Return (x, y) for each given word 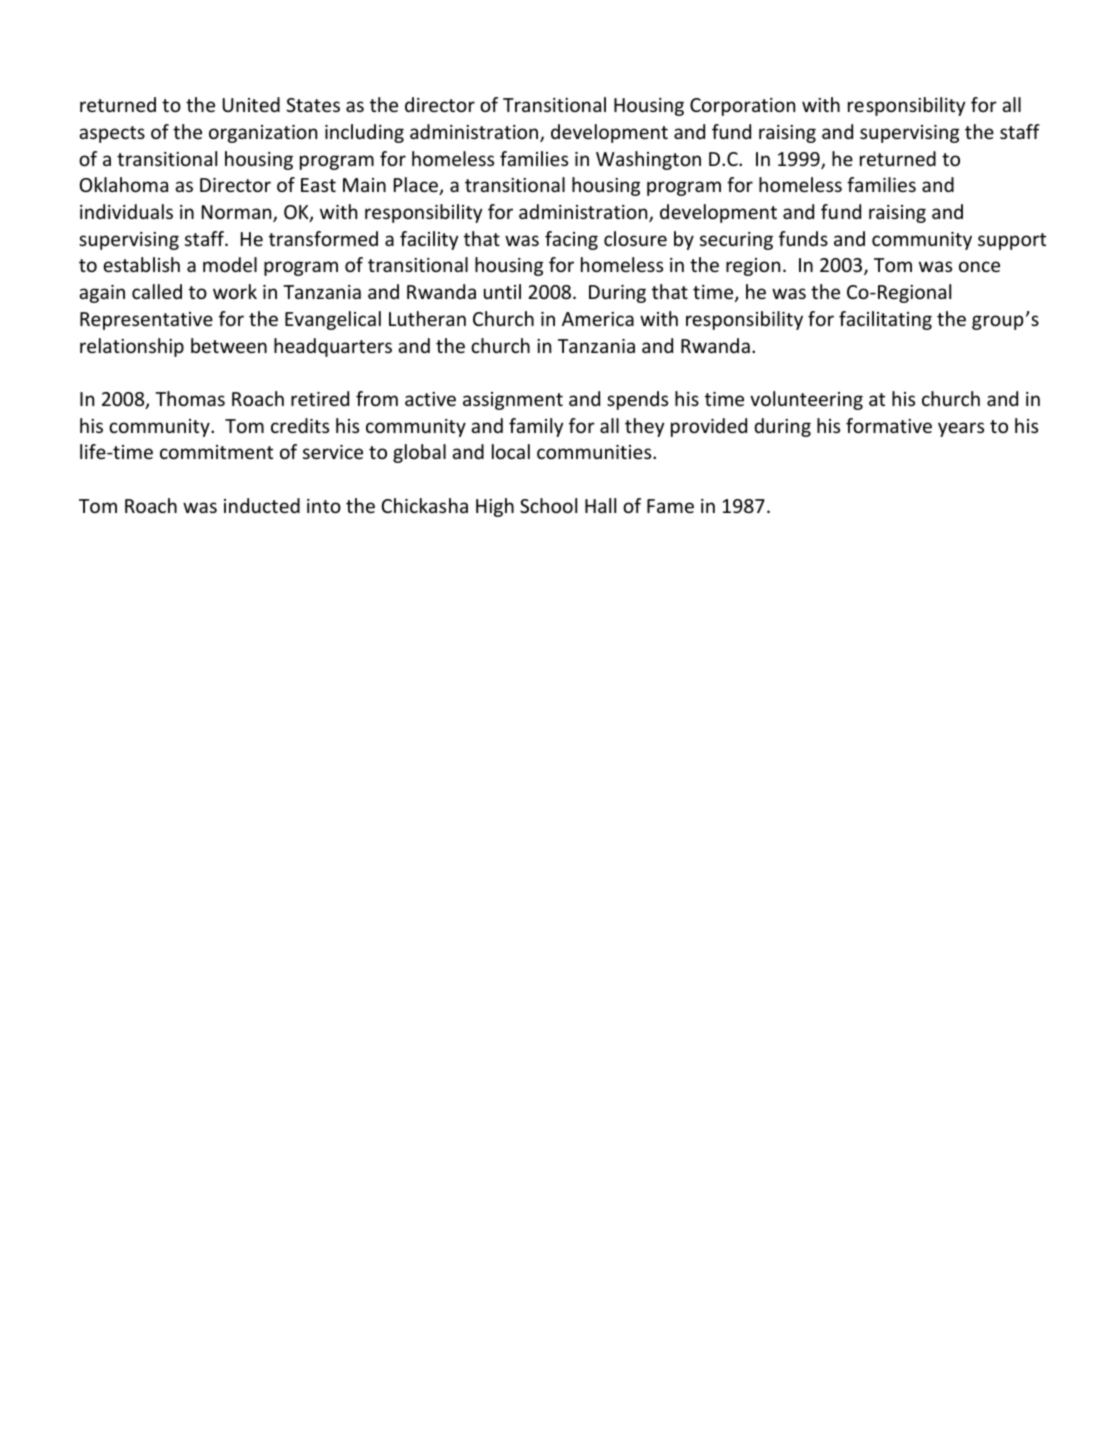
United (251, 104)
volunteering (806, 400)
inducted (262, 505)
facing (571, 240)
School (548, 505)
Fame (670, 506)
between (229, 345)
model (230, 264)
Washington (648, 160)
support (1012, 241)
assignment (513, 401)
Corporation (742, 107)
